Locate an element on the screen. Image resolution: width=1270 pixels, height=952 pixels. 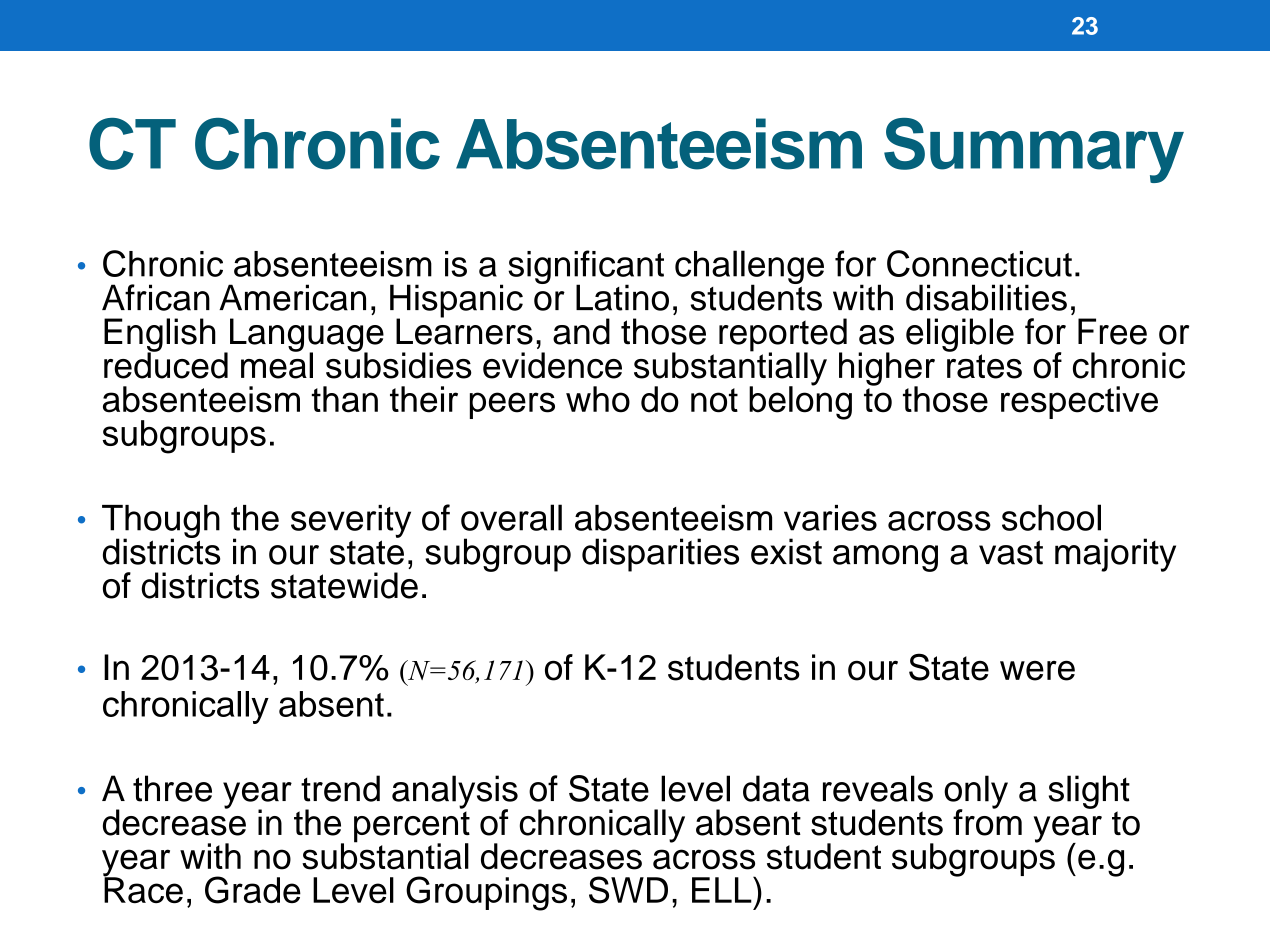
school is located at coordinates (1051, 517).
